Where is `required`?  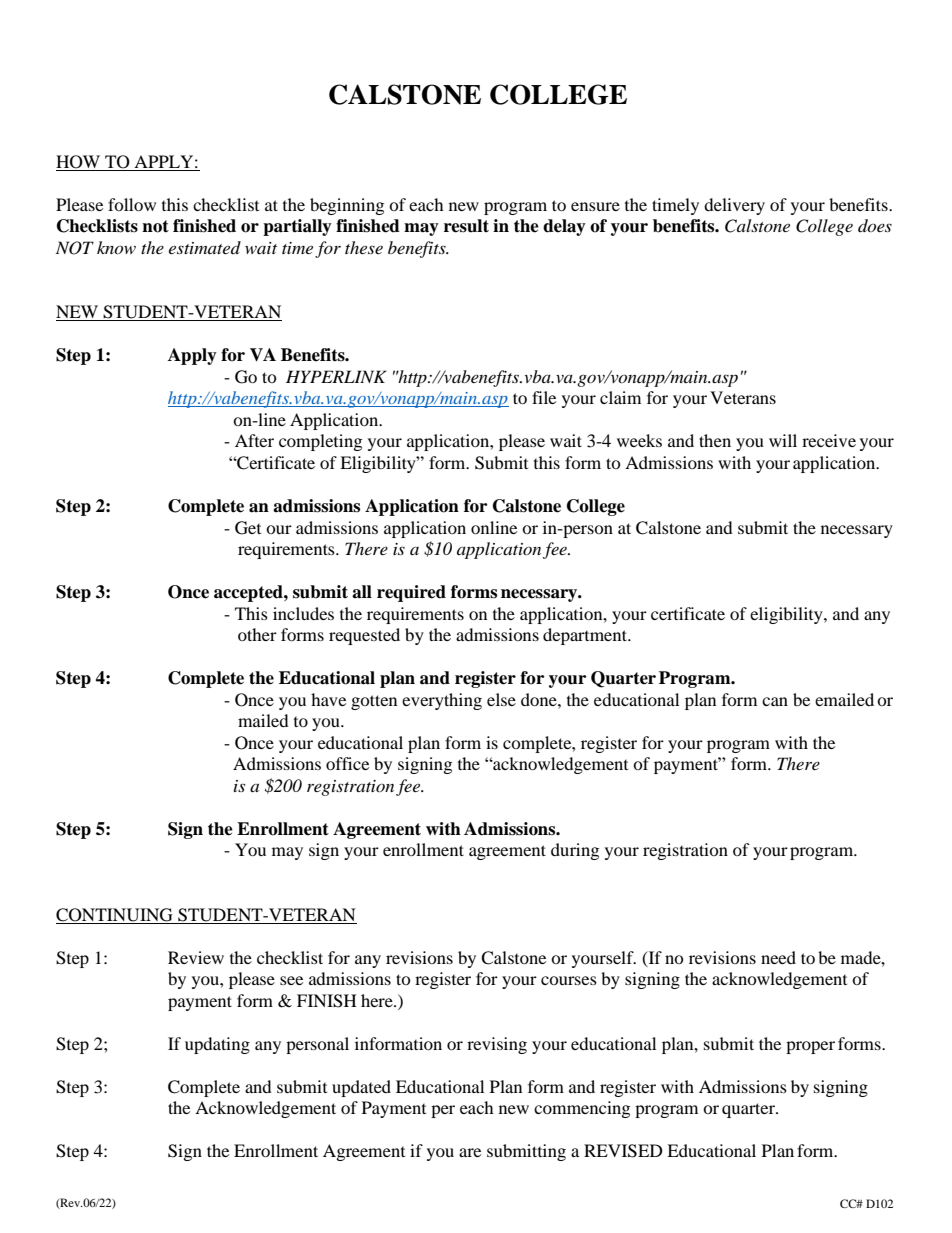 required is located at coordinates (411, 593).
